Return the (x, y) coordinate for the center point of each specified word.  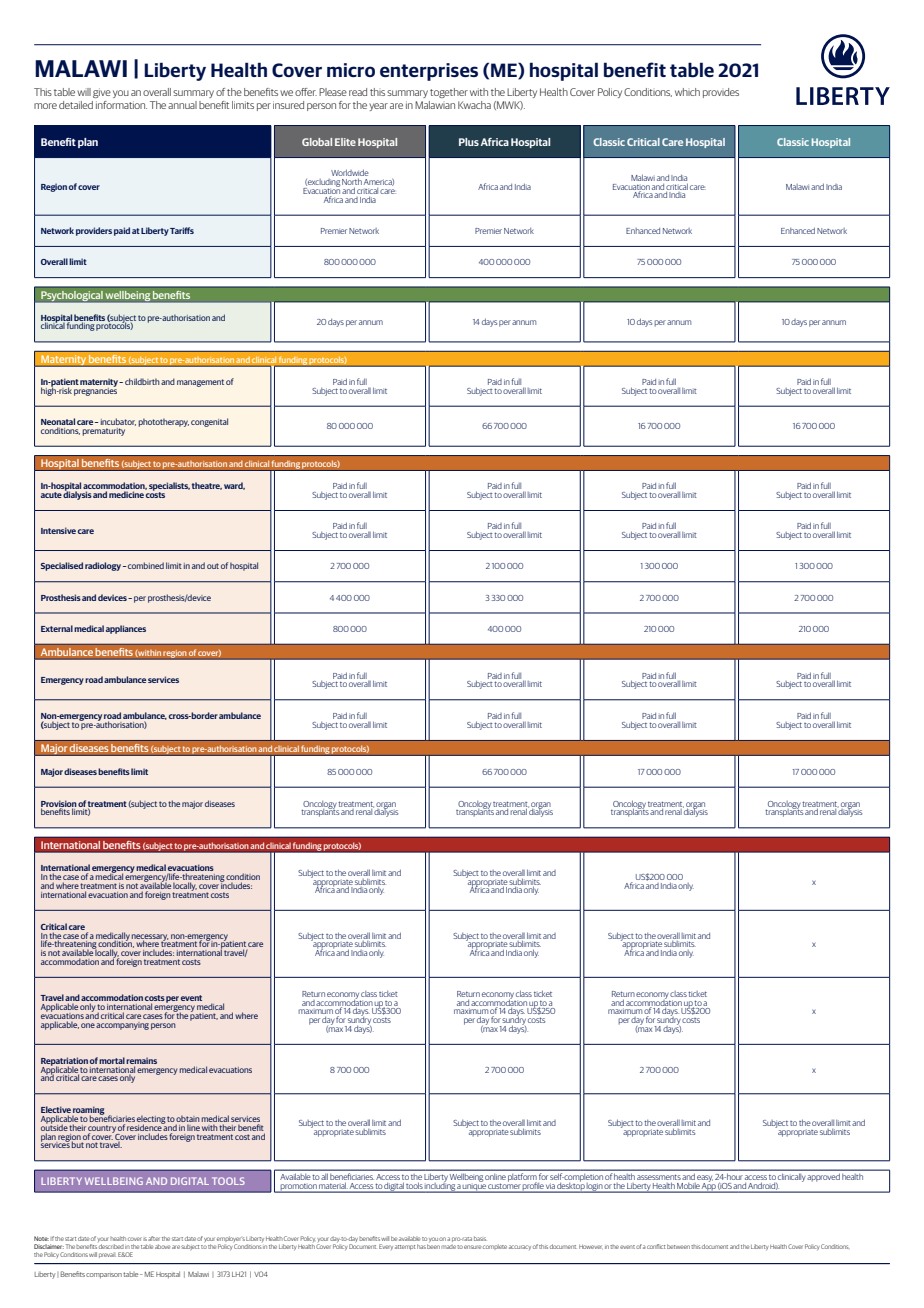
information (121, 105)
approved (824, 1177)
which (687, 92)
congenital (209, 422)
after (154, 1238)
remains (141, 1060)
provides (721, 93)
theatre (207, 486)
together (449, 93)
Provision (59, 804)
